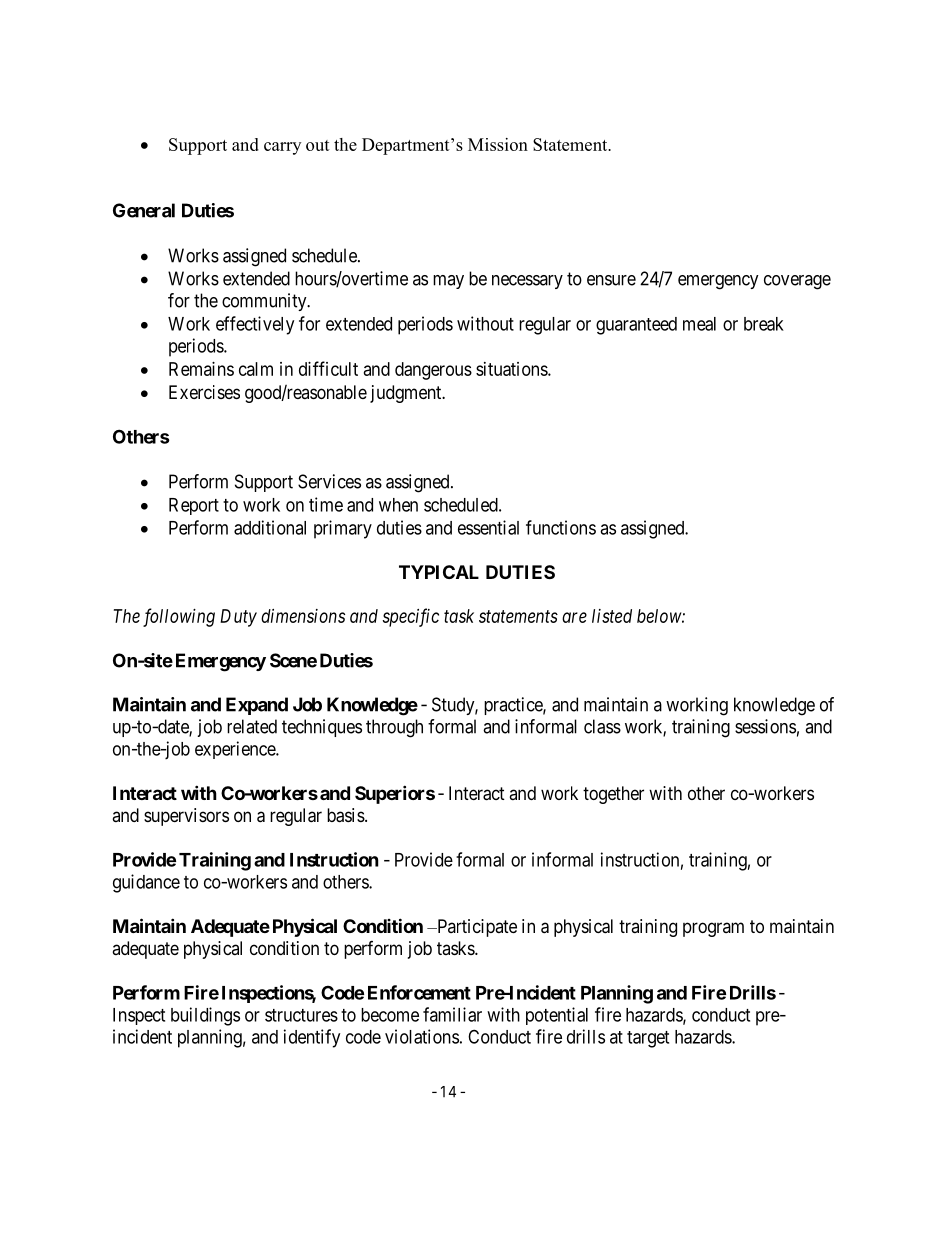  I want to click on carry, so click(282, 148).
